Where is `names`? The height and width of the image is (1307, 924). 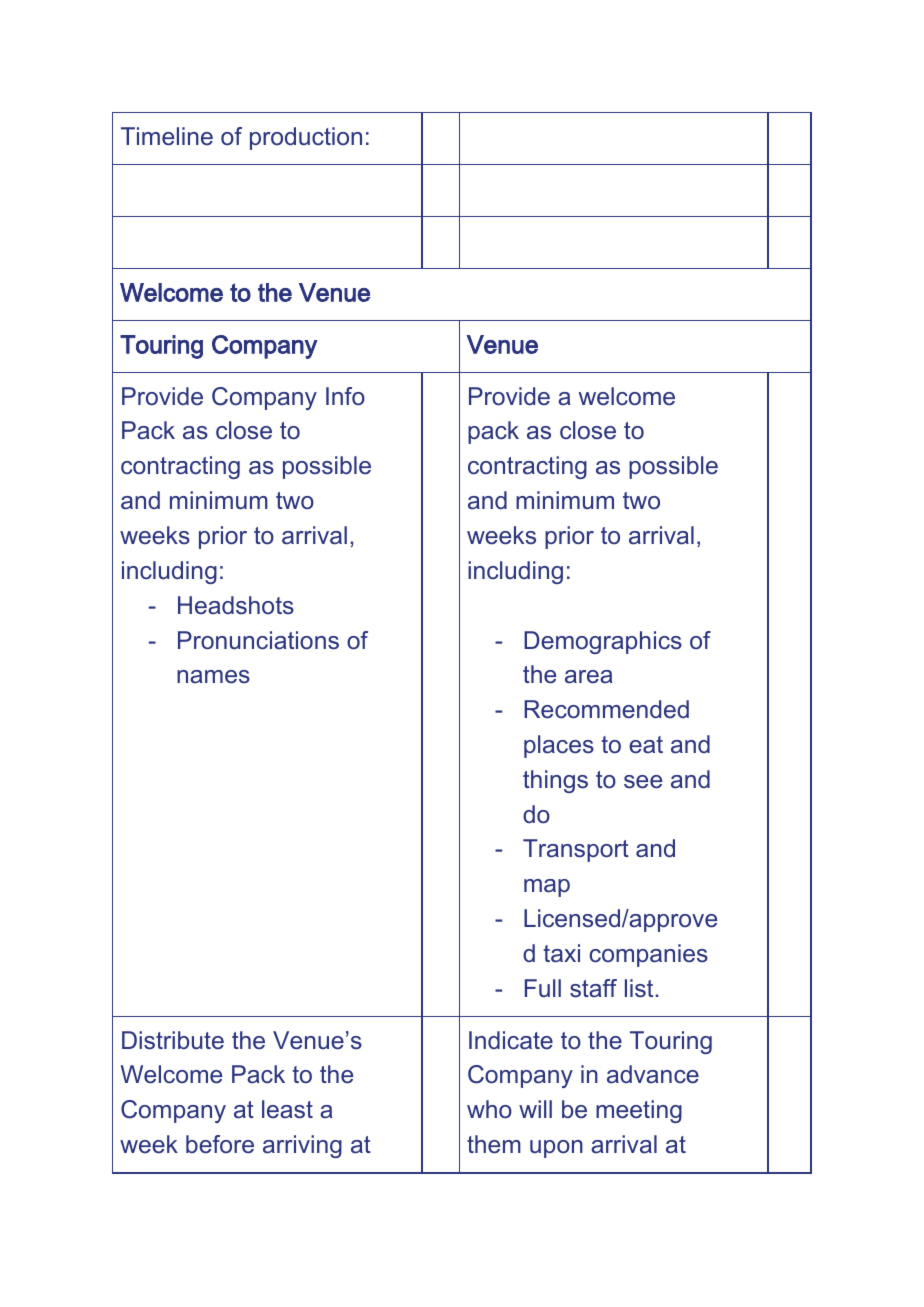
names is located at coordinates (213, 677).
